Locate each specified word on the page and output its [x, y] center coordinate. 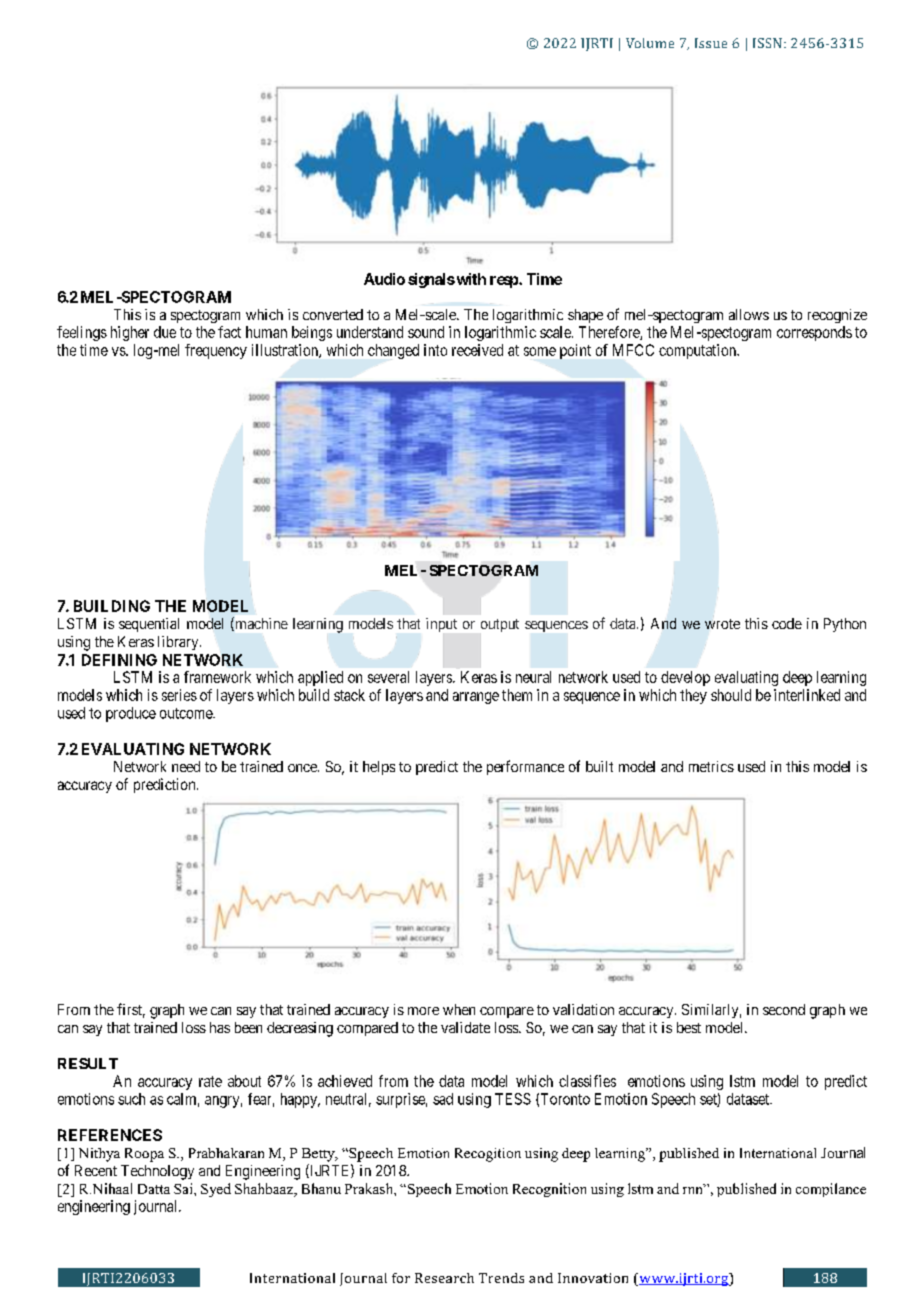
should [731, 695]
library [179, 643]
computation [699, 351]
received [477, 350]
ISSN [767, 43]
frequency [216, 351]
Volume [650, 43]
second [784, 1009]
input [441, 626]
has [220, 1027]
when [459, 1009]
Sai [184, 1188]
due [165, 332]
